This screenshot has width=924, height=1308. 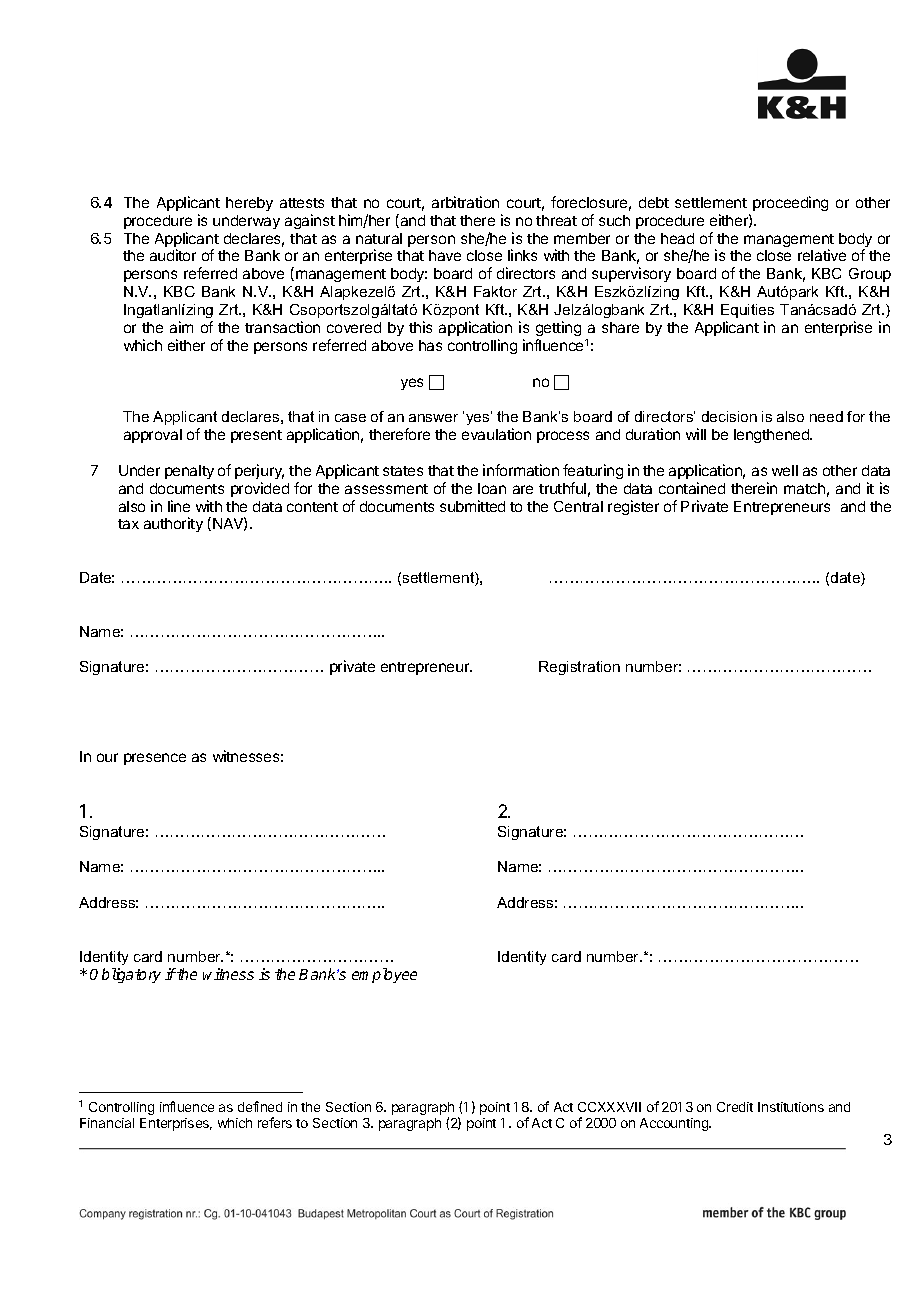 I want to click on Institutions, so click(x=791, y=1107).
